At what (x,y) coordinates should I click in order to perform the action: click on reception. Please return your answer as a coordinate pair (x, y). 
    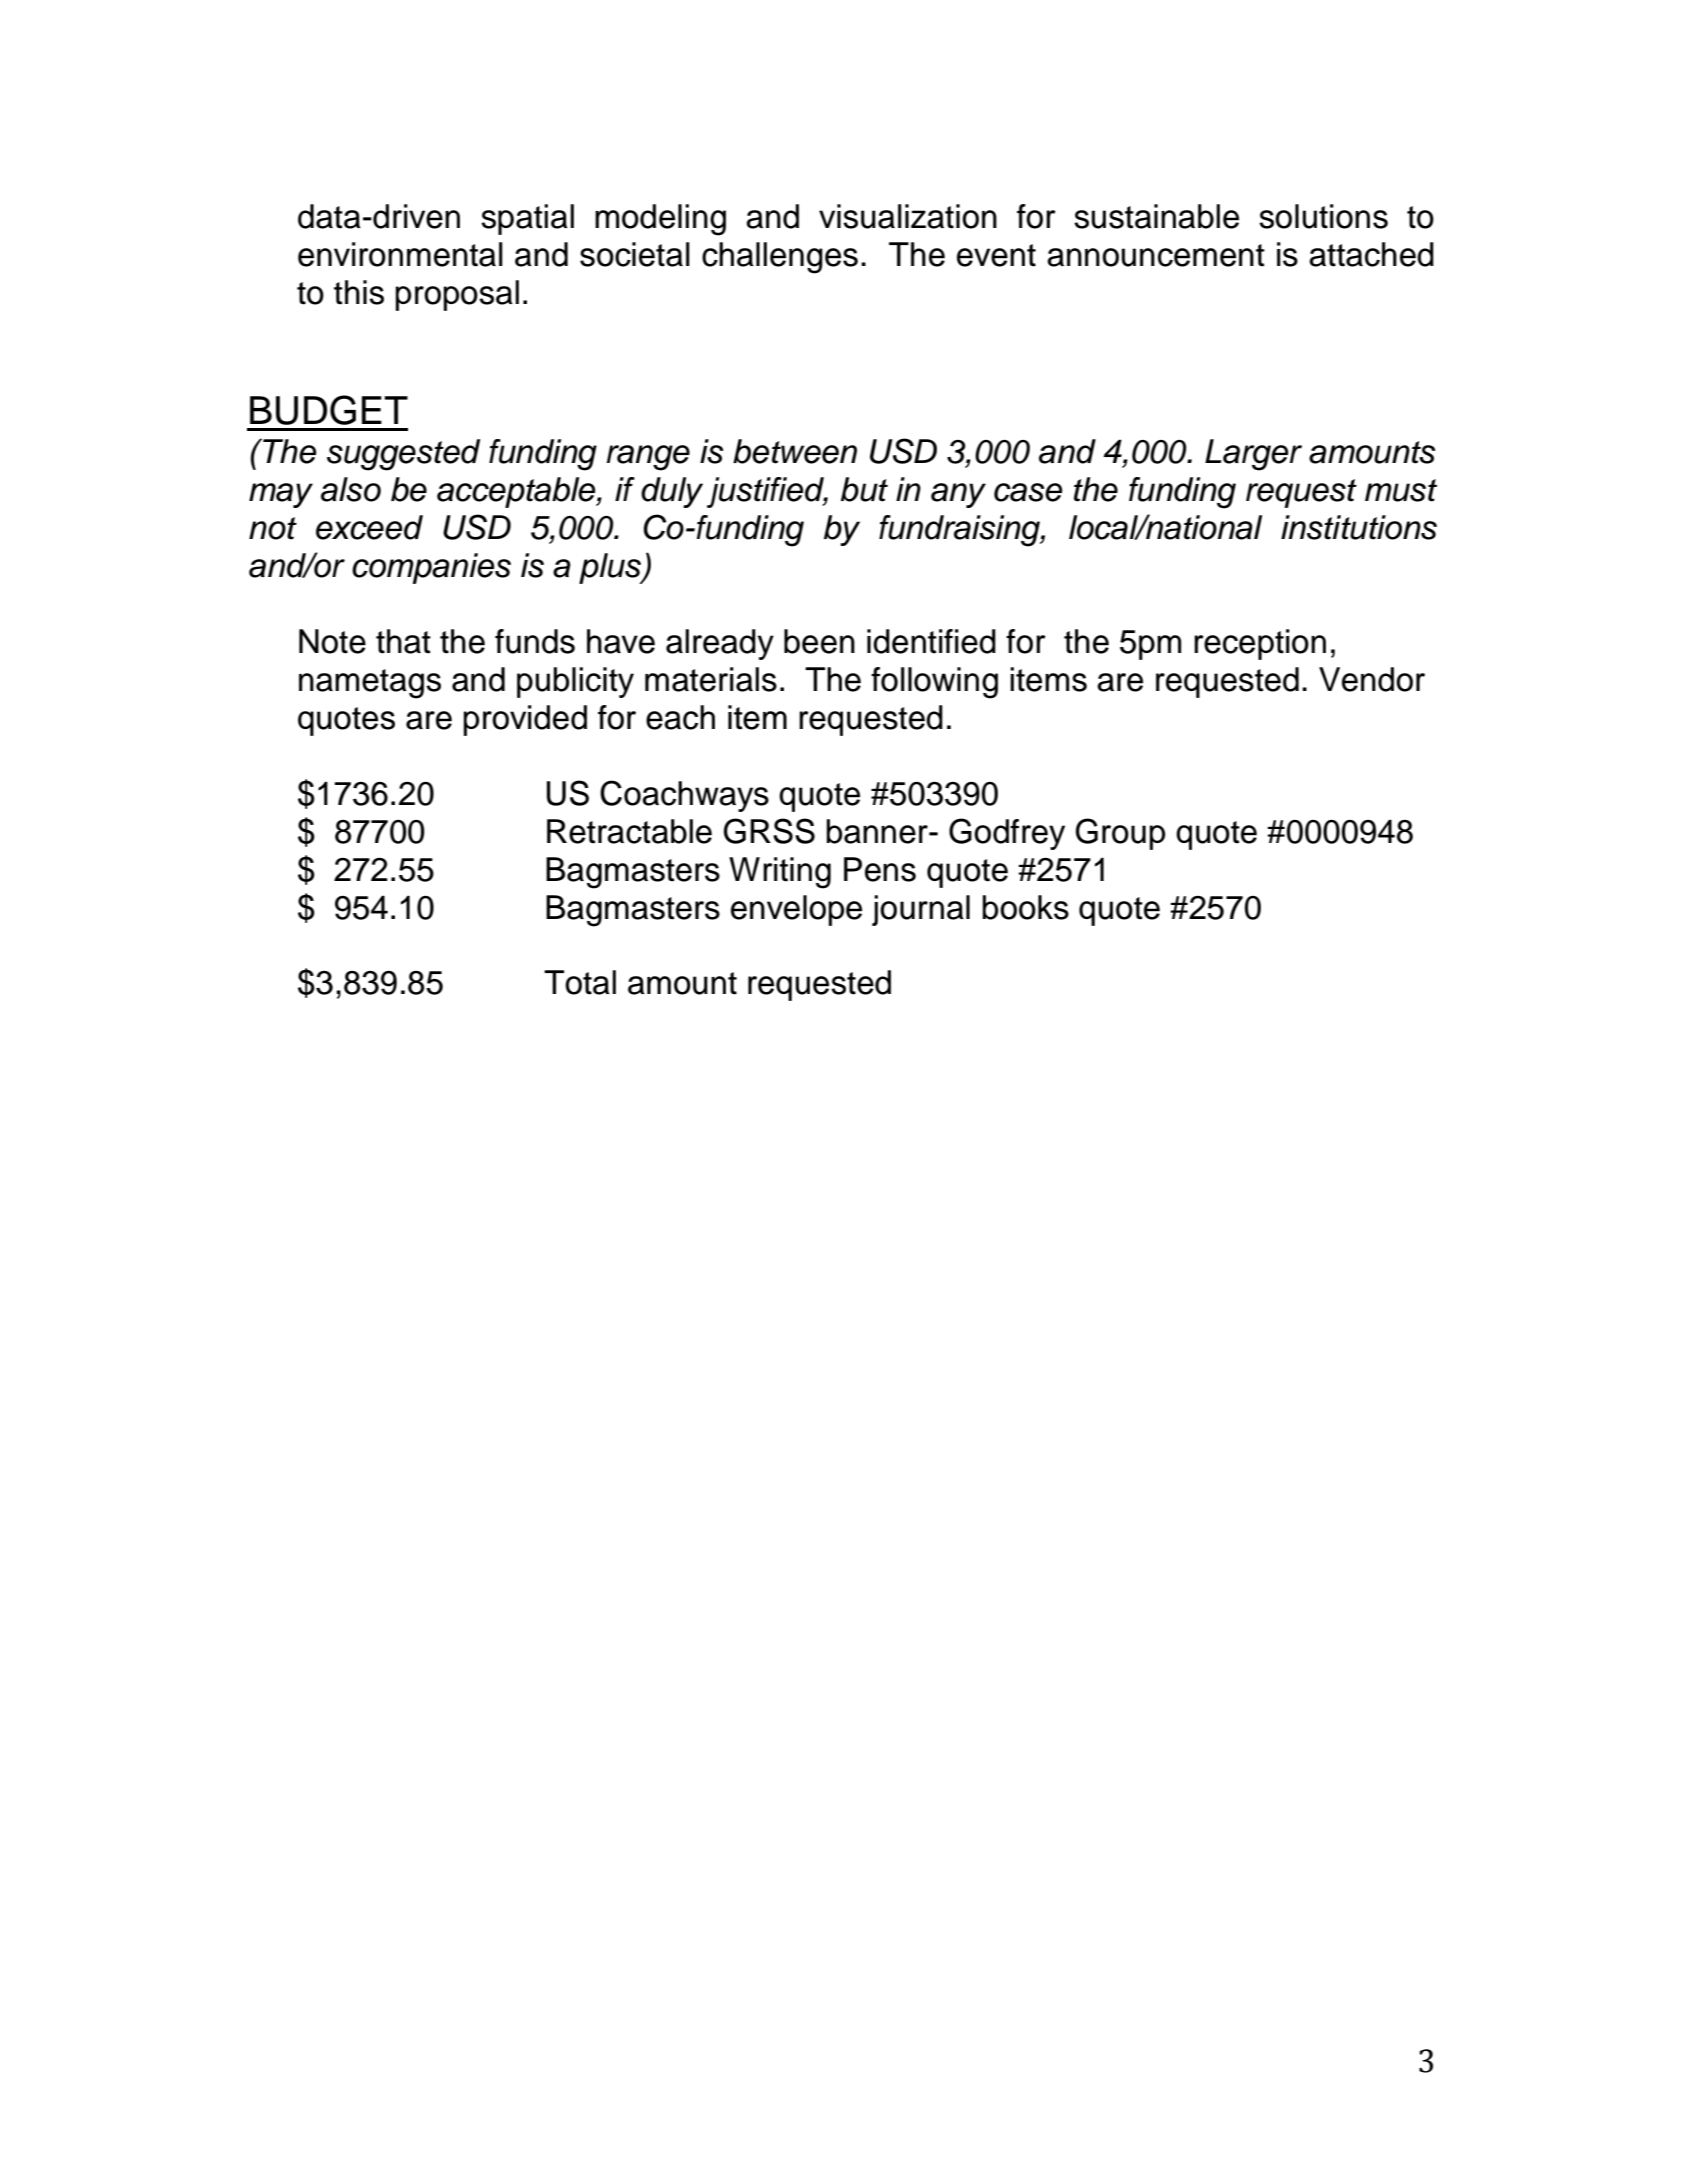
    Looking at the image, I should click on (1260, 644).
